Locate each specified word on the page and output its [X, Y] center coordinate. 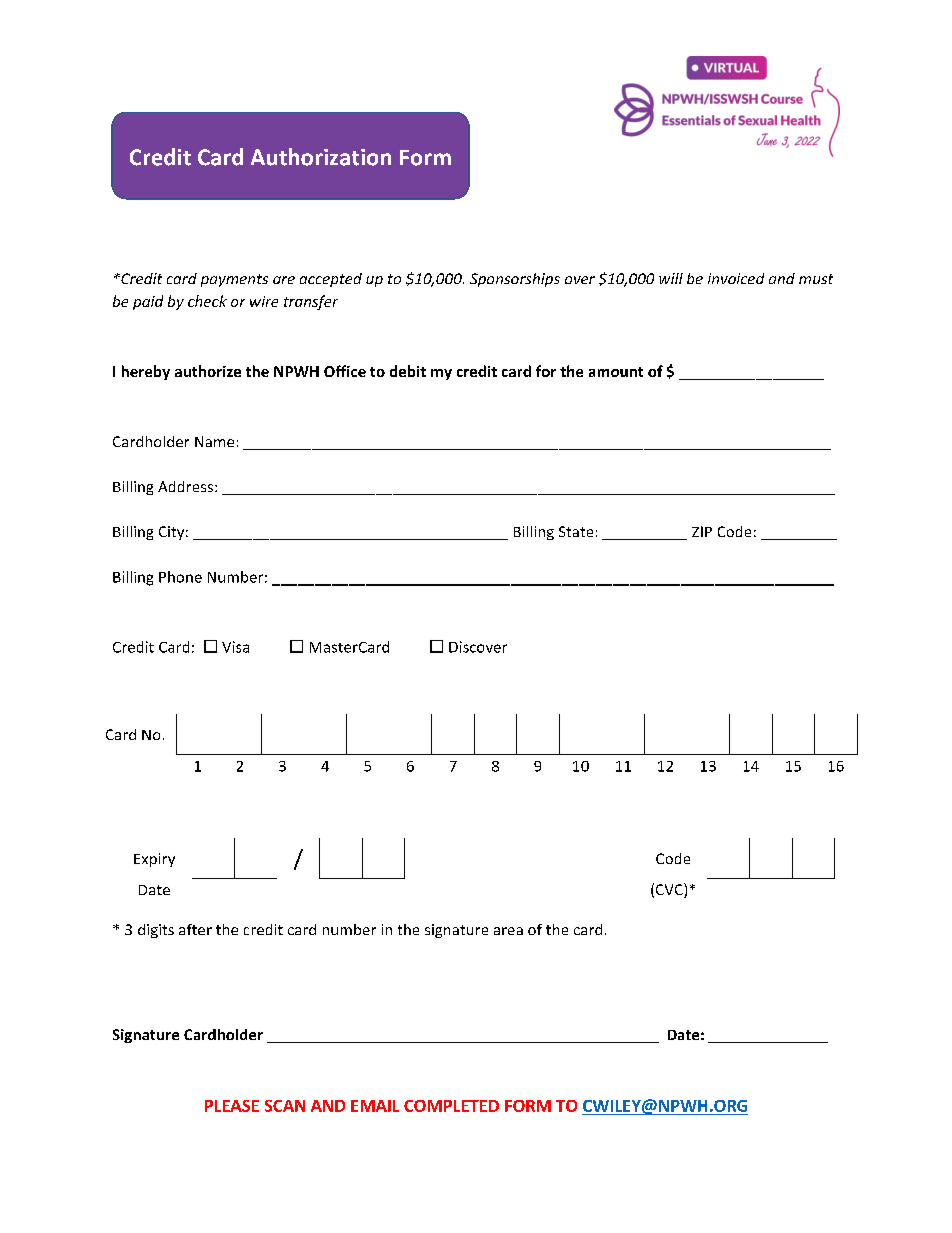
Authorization [321, 157]
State [576, 531]
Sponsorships [515, 280]
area [508, 931]
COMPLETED [451, 1106]
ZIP [702, 531]
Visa [235, 647]
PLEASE [232, 1106]
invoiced [736, 278]
